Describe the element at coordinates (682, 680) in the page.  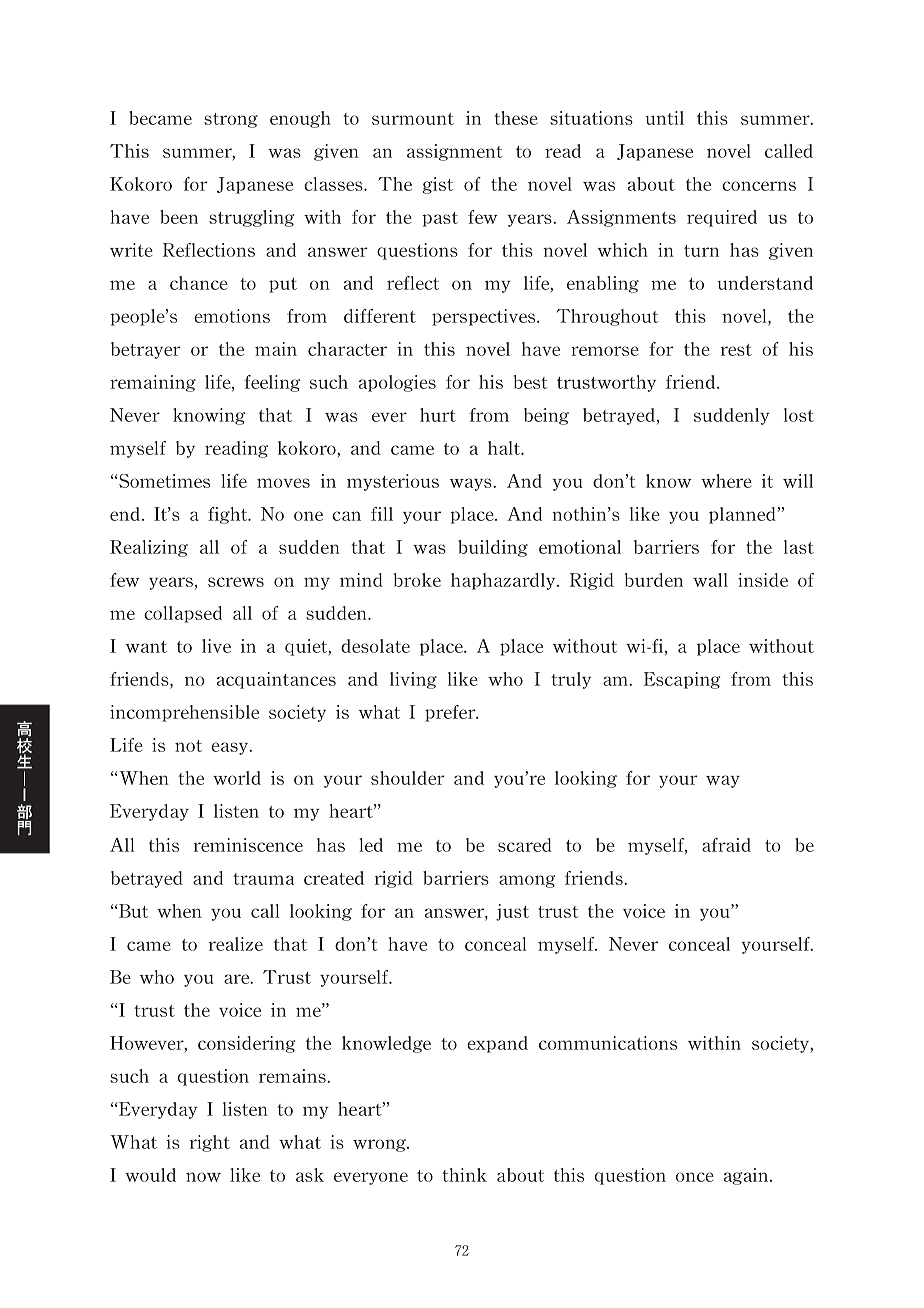
I see `Escaping` at that location.
